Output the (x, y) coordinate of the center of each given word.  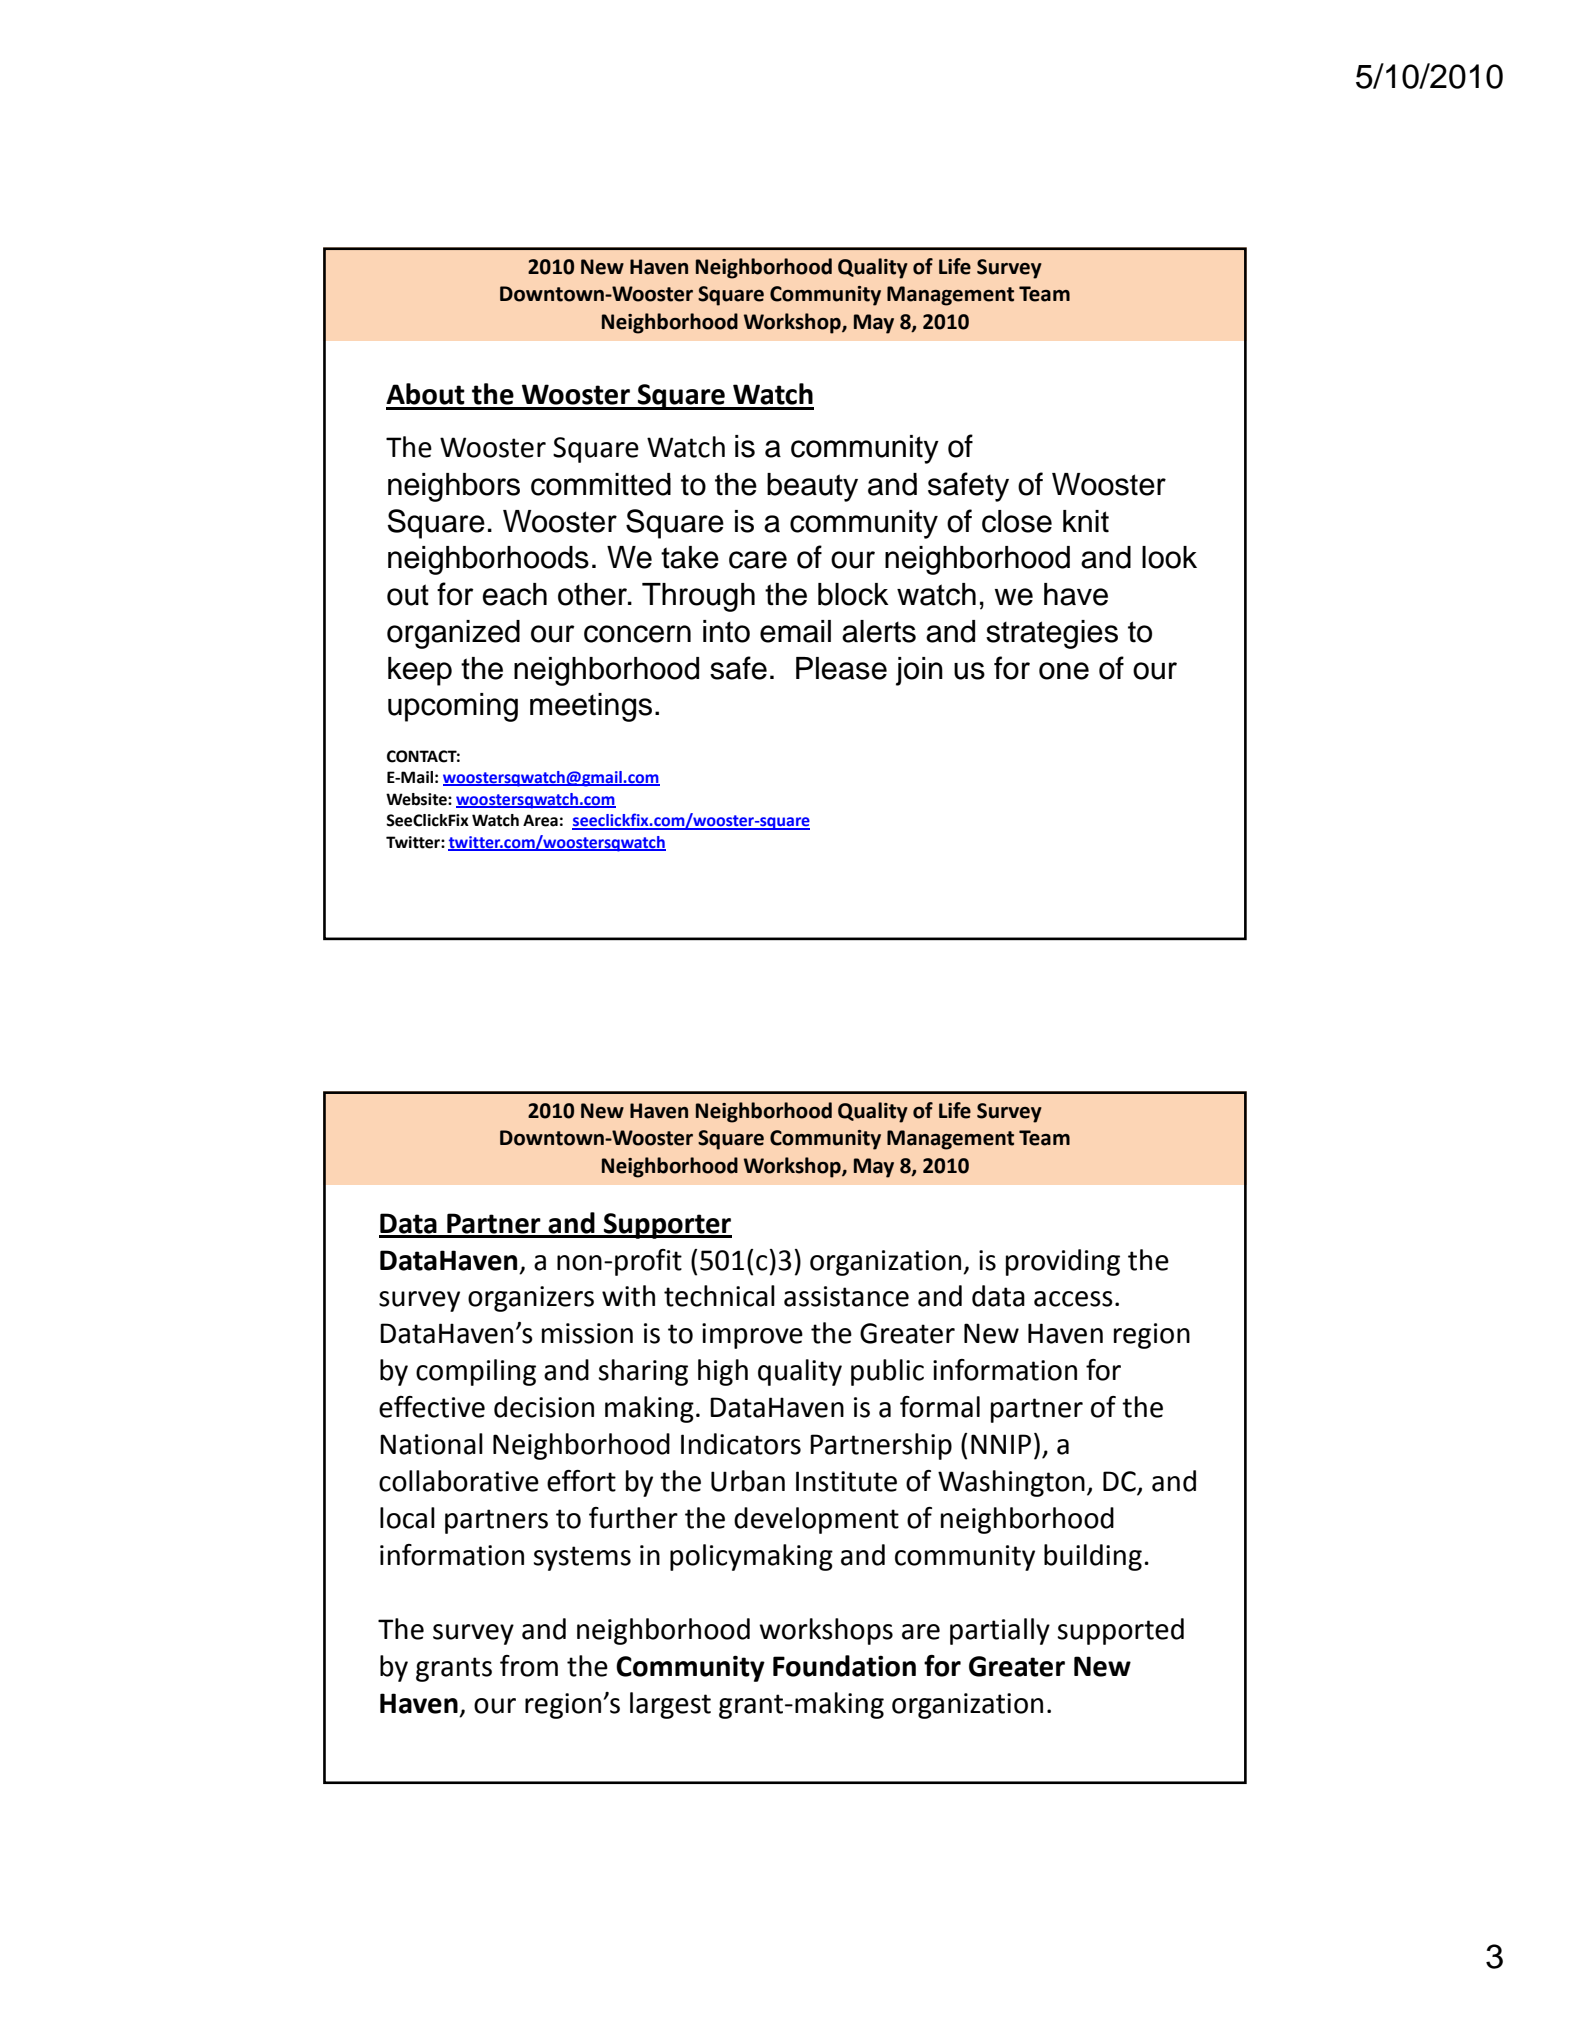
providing (1063, 1262)
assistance (846, 1296)
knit (1086, 521)
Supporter (667, 1226)
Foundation (844, 1666)
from (529, 1666)
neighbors (454, 487)
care (758, 560)
